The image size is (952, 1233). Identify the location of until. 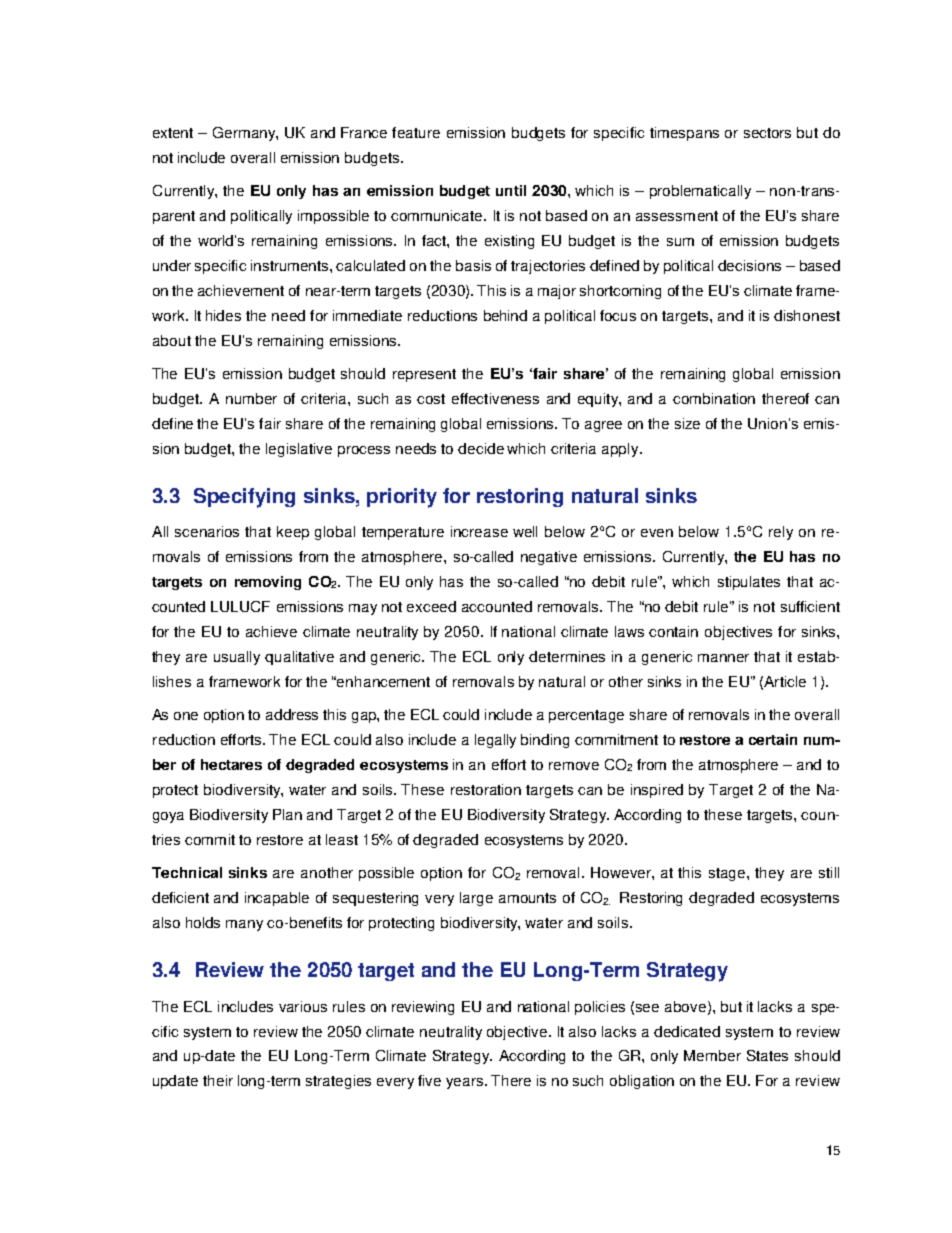
(511, 190).
